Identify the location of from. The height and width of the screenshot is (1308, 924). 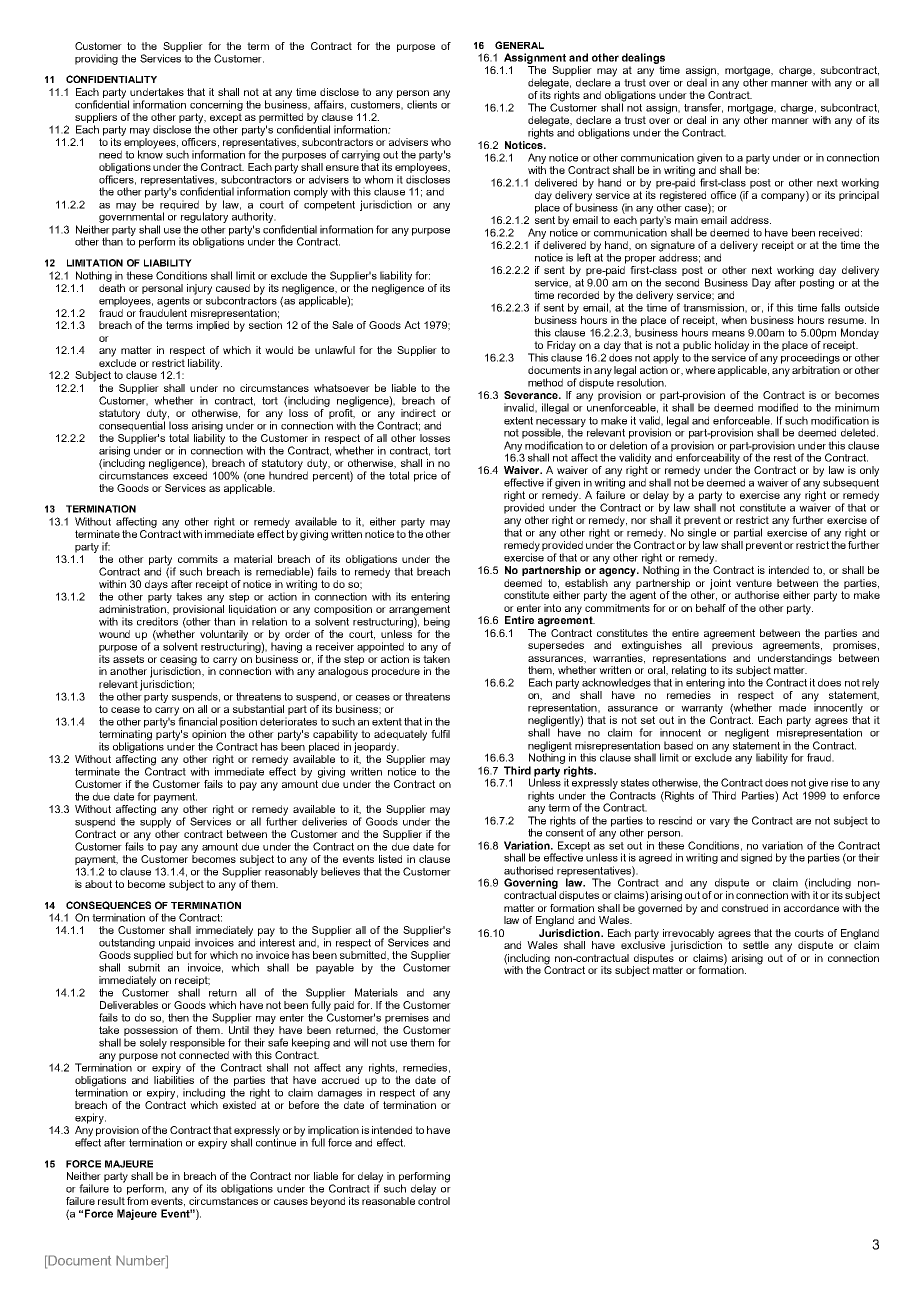
(137, 1201).
